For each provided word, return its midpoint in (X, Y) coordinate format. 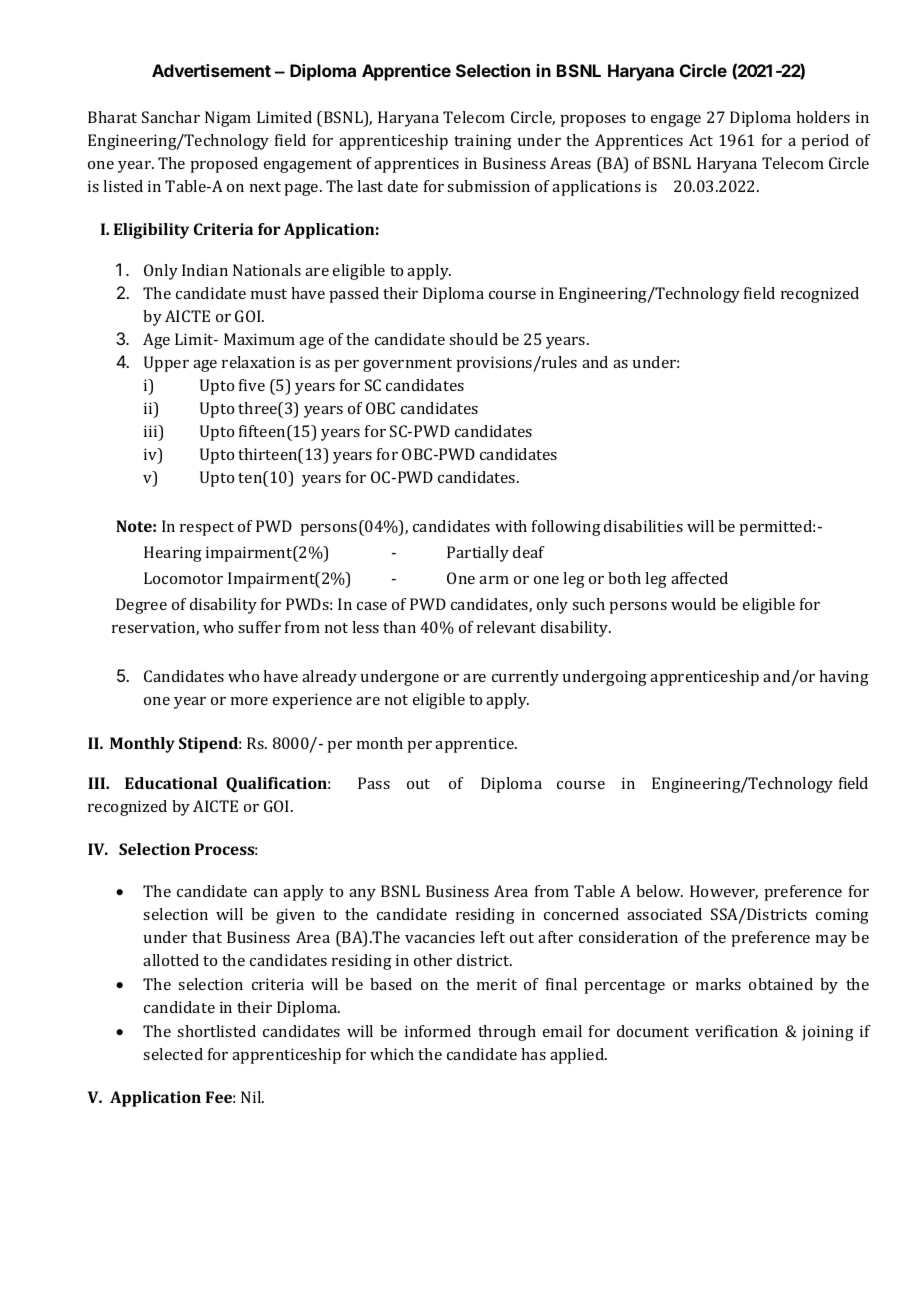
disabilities (643, 526)
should (473, 339)
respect (207, 529)
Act (701, 140)
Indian (205, 270)
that (207, 937)
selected (173, 1054)
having (844, 678)
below (659, 891)
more (249, 701)
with (511, 526)
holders (823, 117)
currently (525, 678)
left (492, 937)
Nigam (228, 119)
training (483, 142)
